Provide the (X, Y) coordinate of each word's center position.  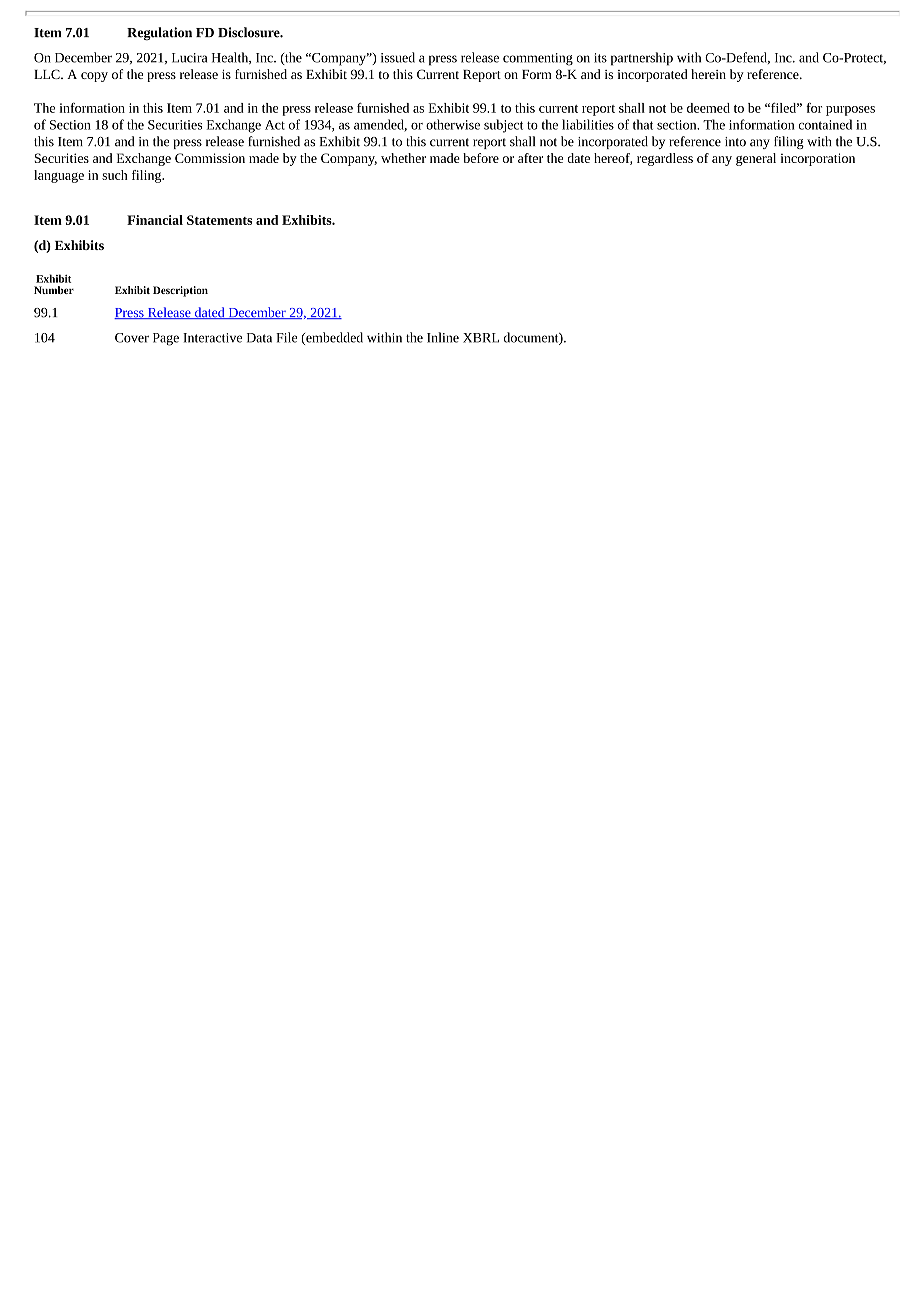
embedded (333, 338)
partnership (642, 59)
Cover (132, 338)
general (756, 159)
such (115, 175)
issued (398, 57)
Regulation (159, 34)
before (481, 158)
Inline (443, 337)
